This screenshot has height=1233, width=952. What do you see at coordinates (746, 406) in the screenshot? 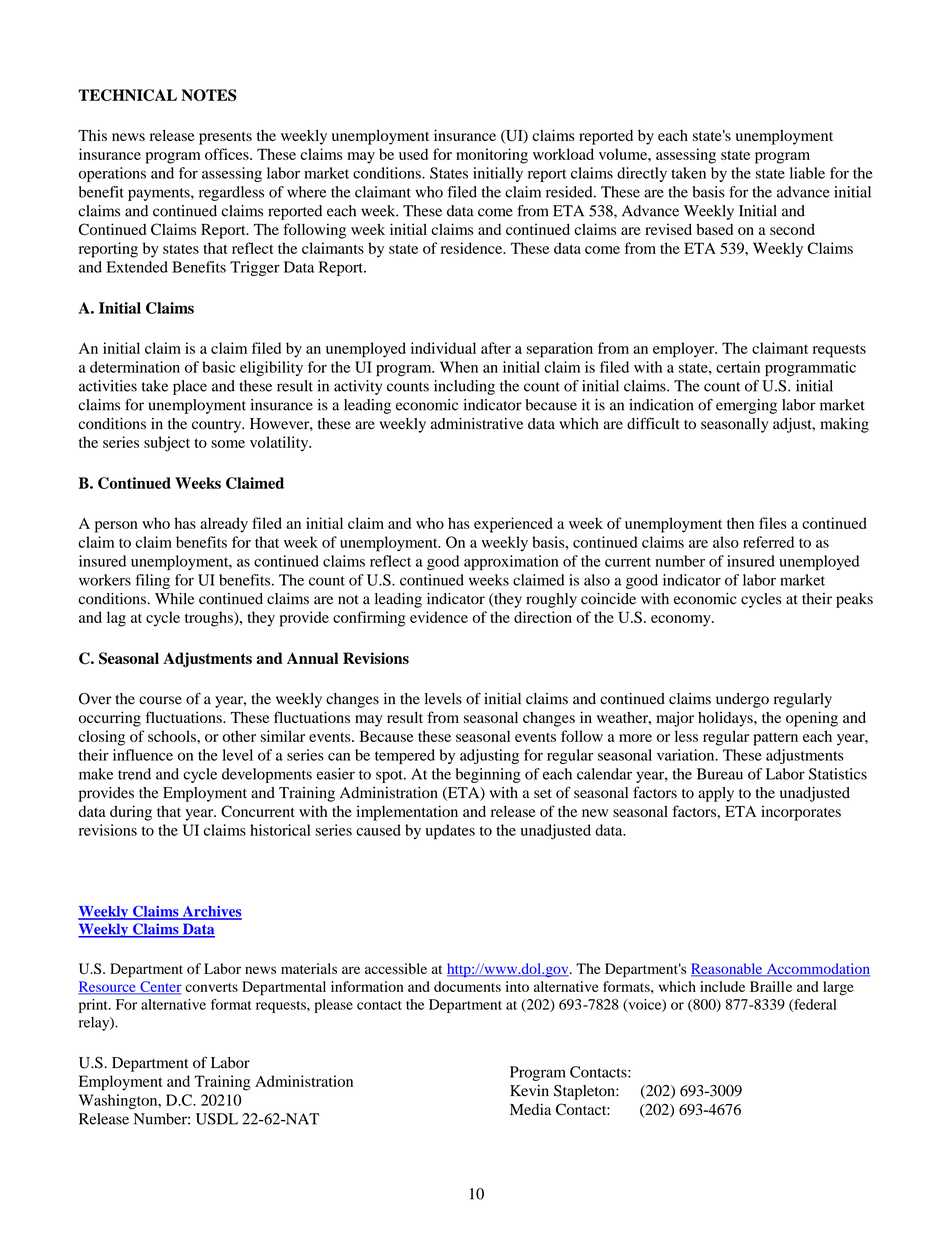
I see `emerging` at bounding box center [746, 406].
